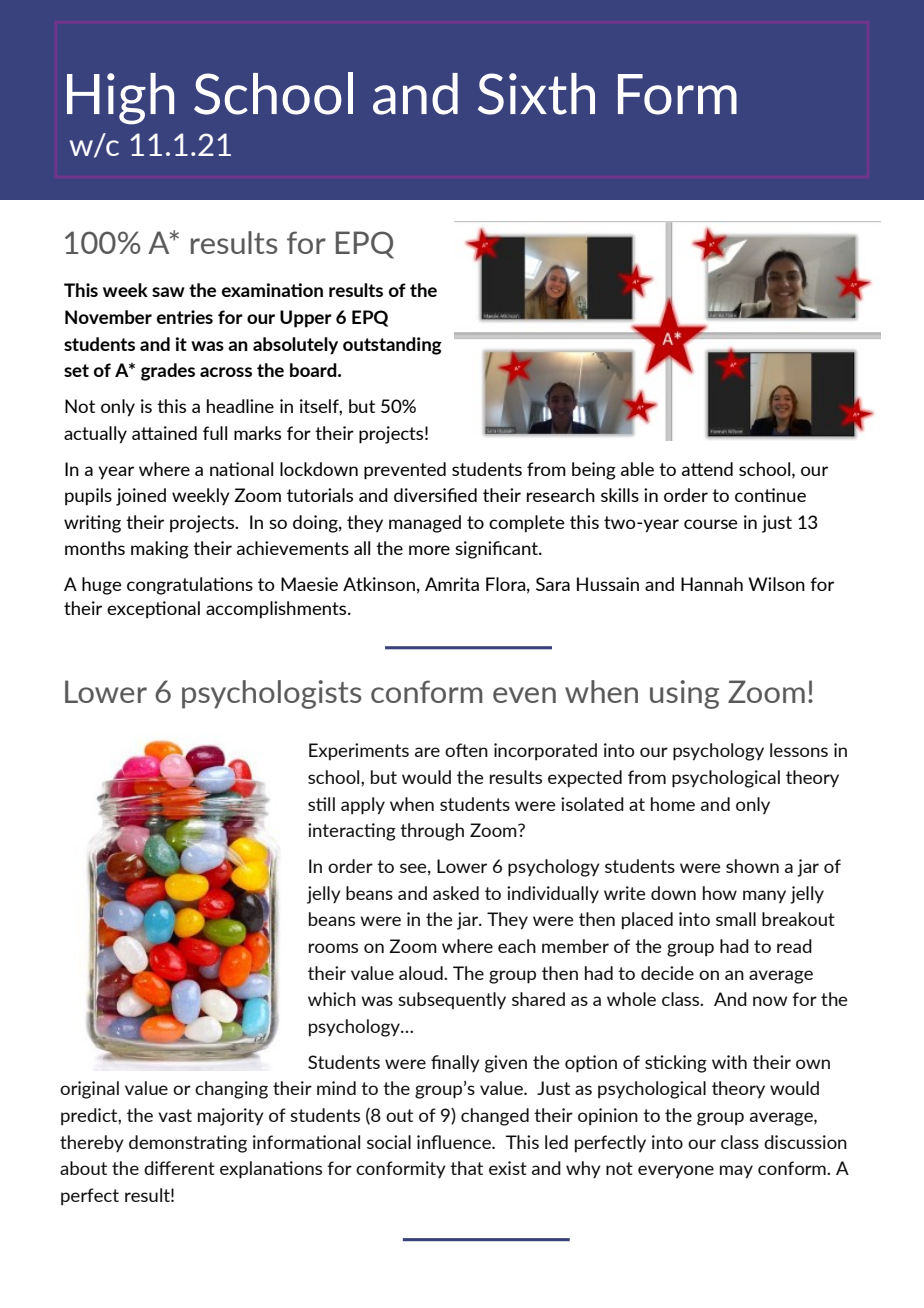 The height and width of the screenshot is (1308, 924). What do you see at coordinates (536, 94) in the screenshot?
I see `Sixth` at bounding box center [536, 94].
